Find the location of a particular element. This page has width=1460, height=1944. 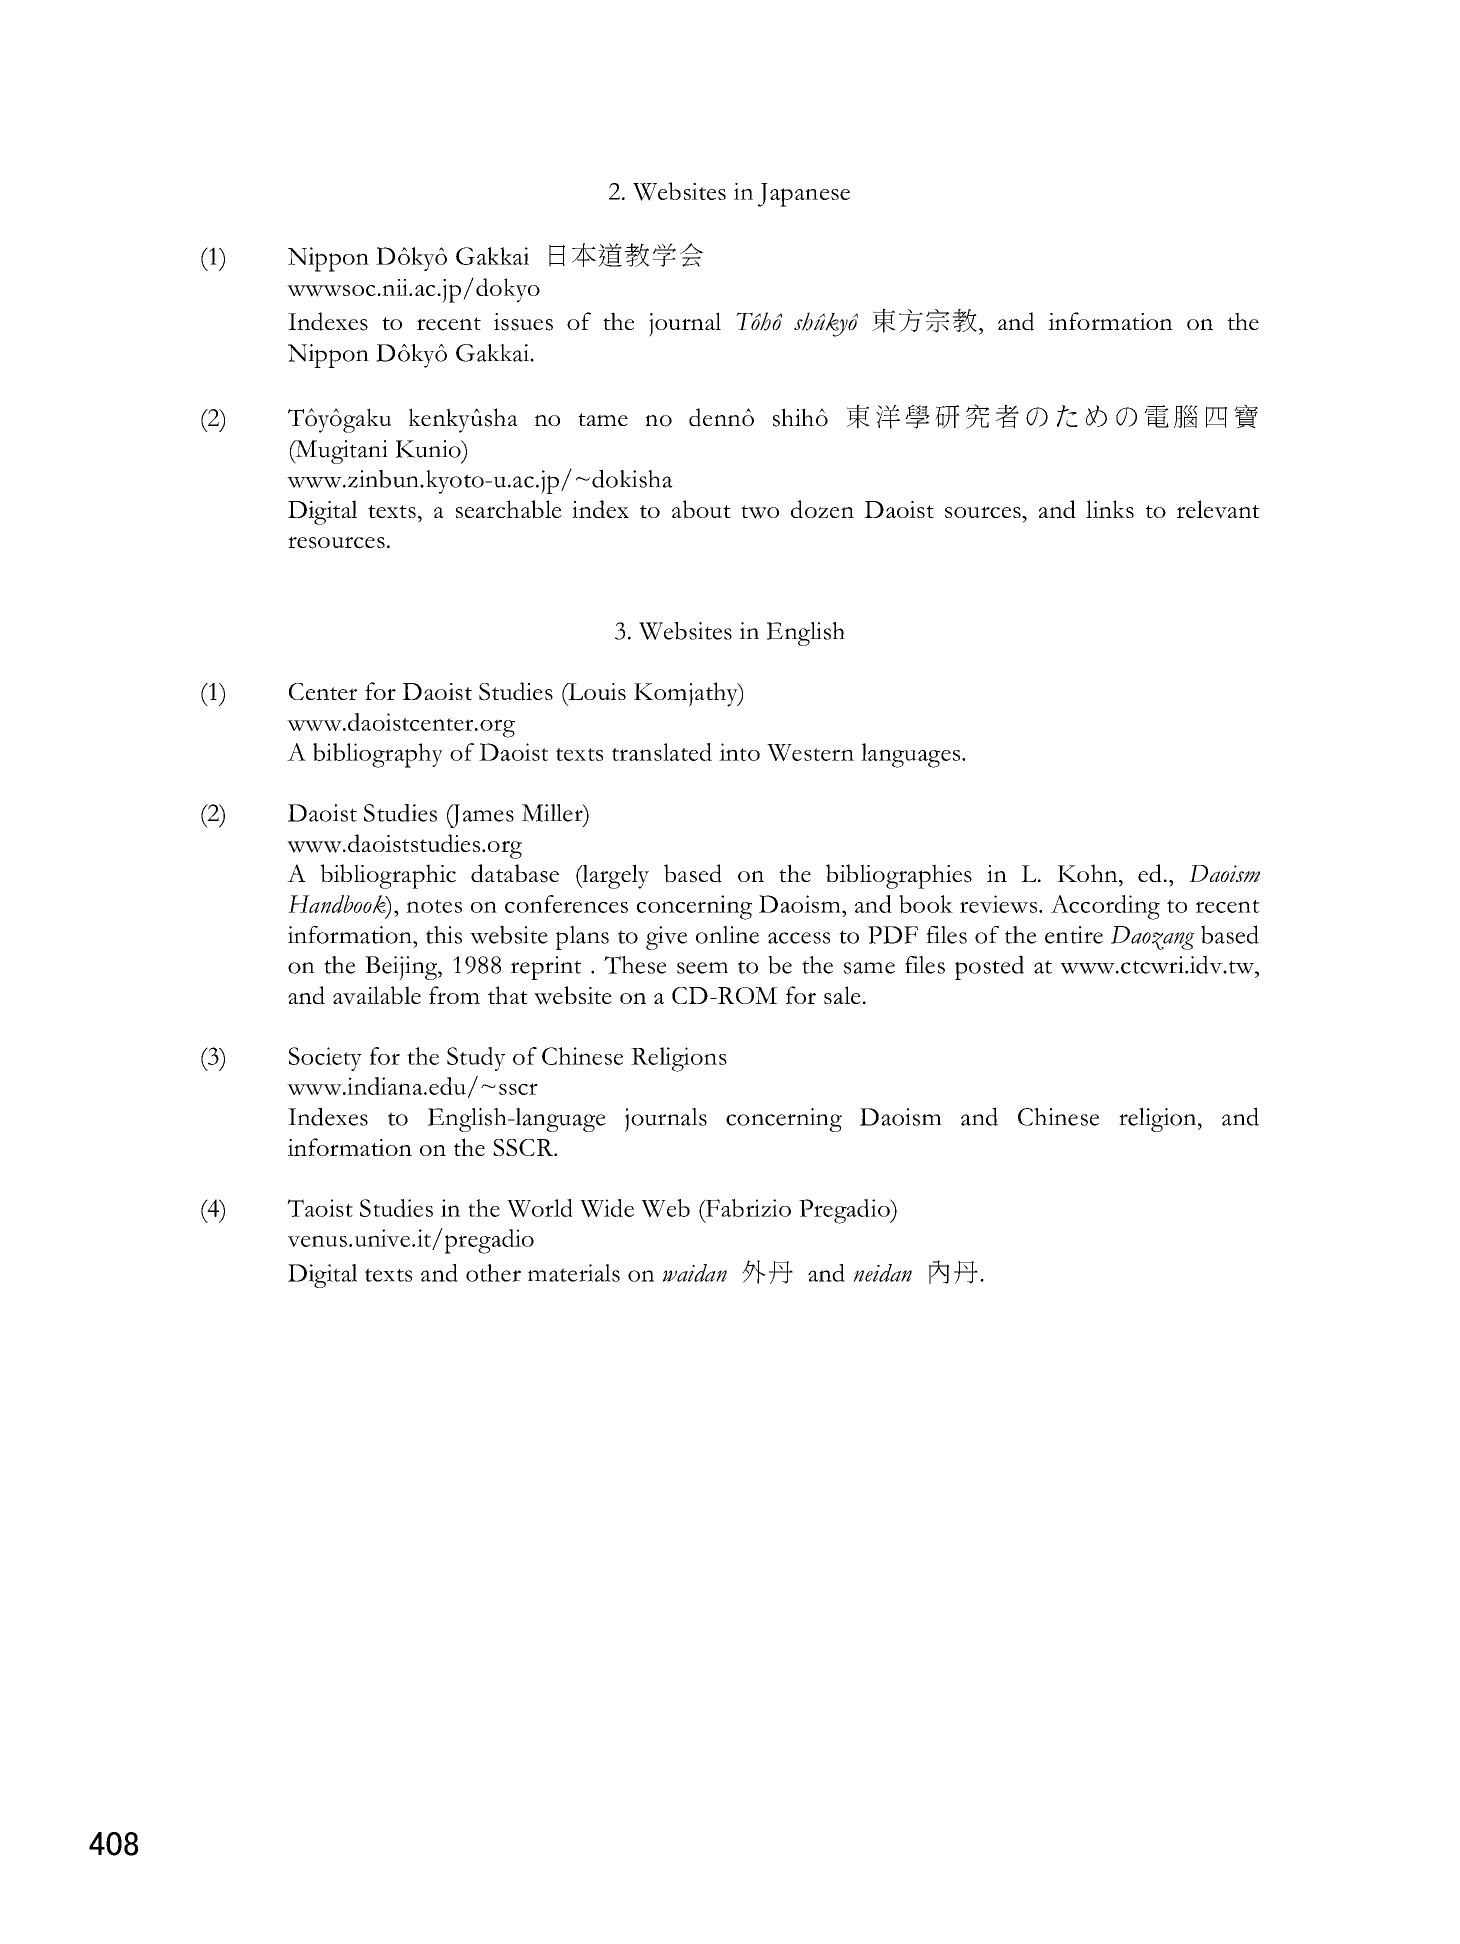

links is located at coordinates (1110, 509).
